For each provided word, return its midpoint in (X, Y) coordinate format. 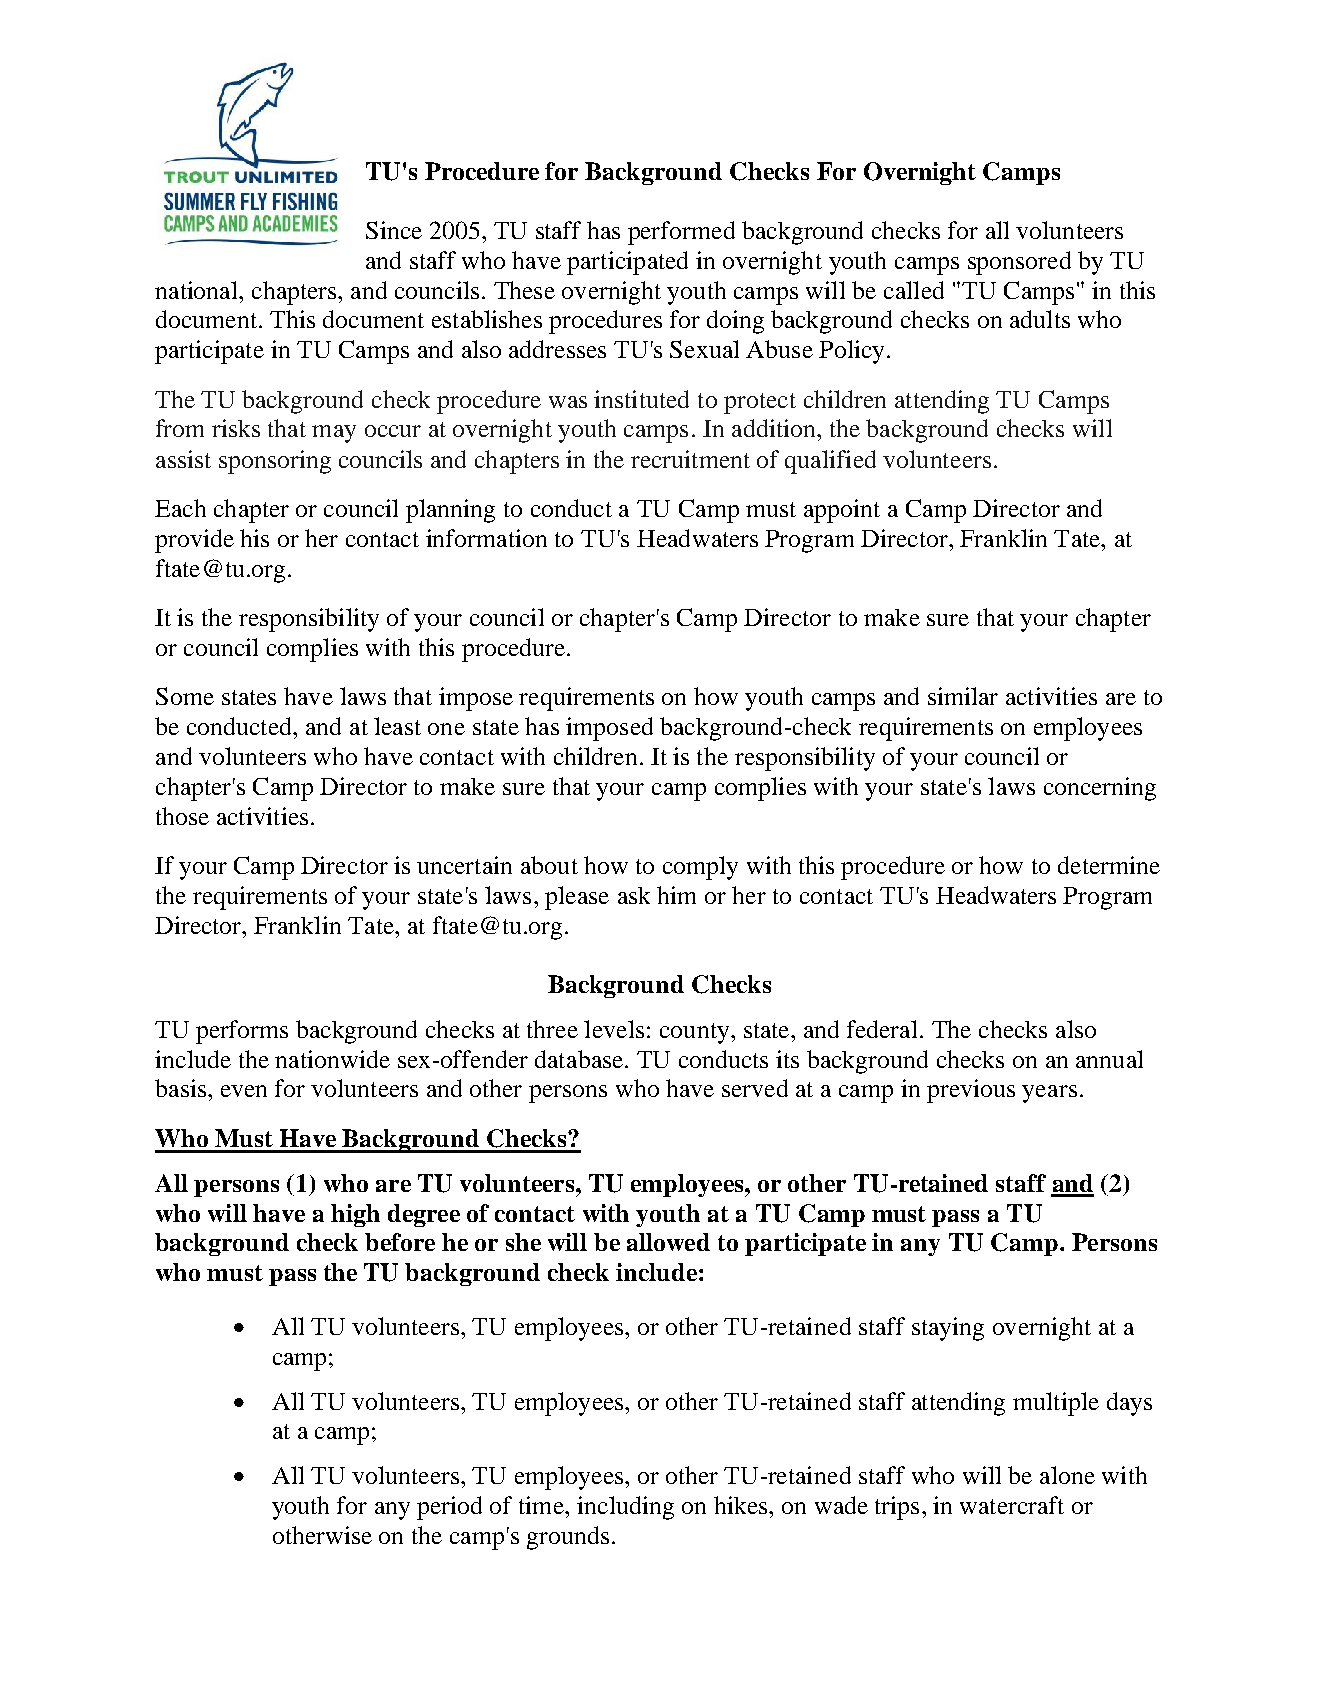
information (486, 538)
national (197, 290)
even (244, 1091)
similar (963, 696)
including (625, 1508)
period (449, 1508)
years (1049, 1094)
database (580, 1059)
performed (681, 233)
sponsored (1019, 263)
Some (185, 696)
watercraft (1012, 1505)
